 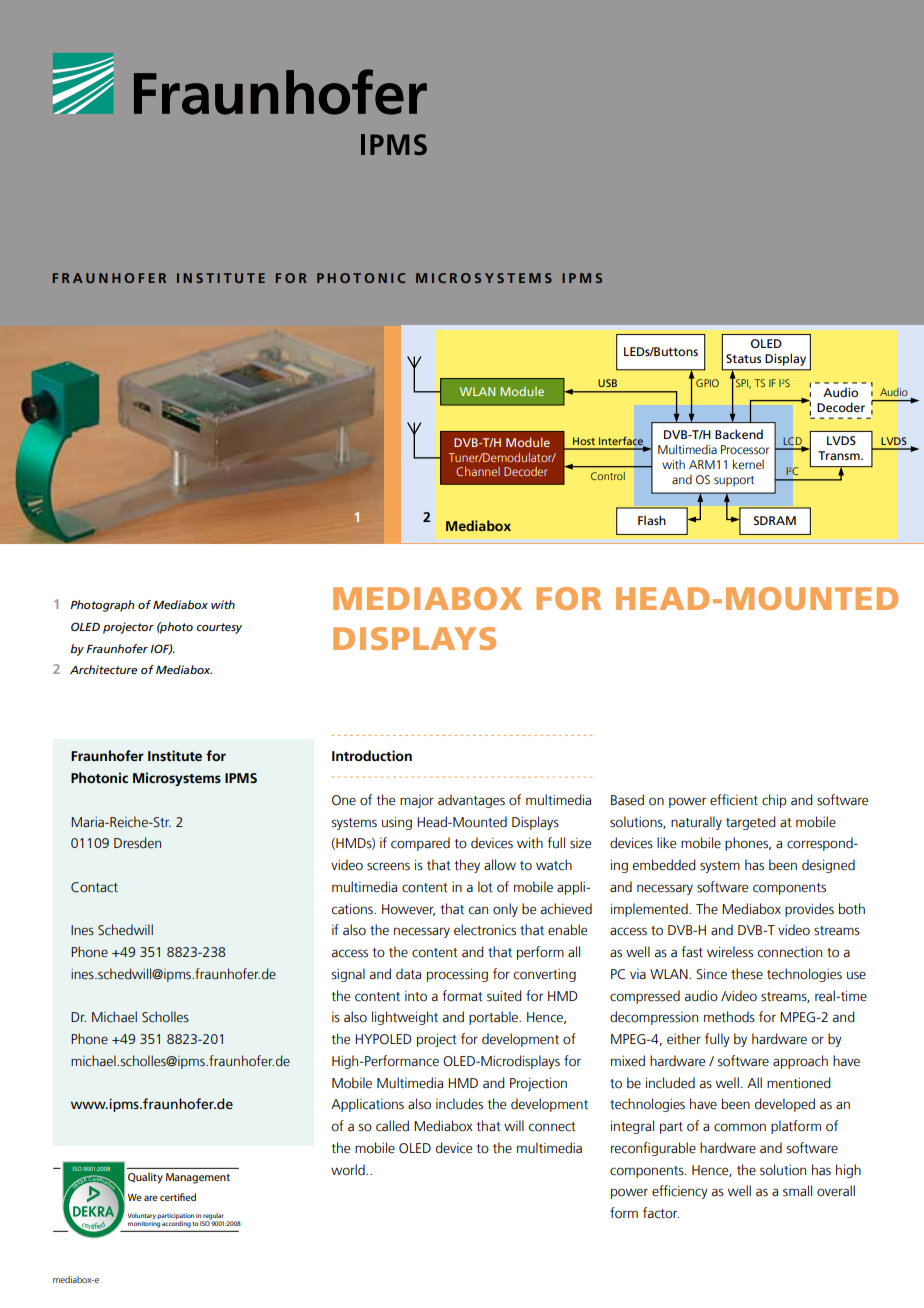 I want to click on small, so click(x=797, y=1191).
